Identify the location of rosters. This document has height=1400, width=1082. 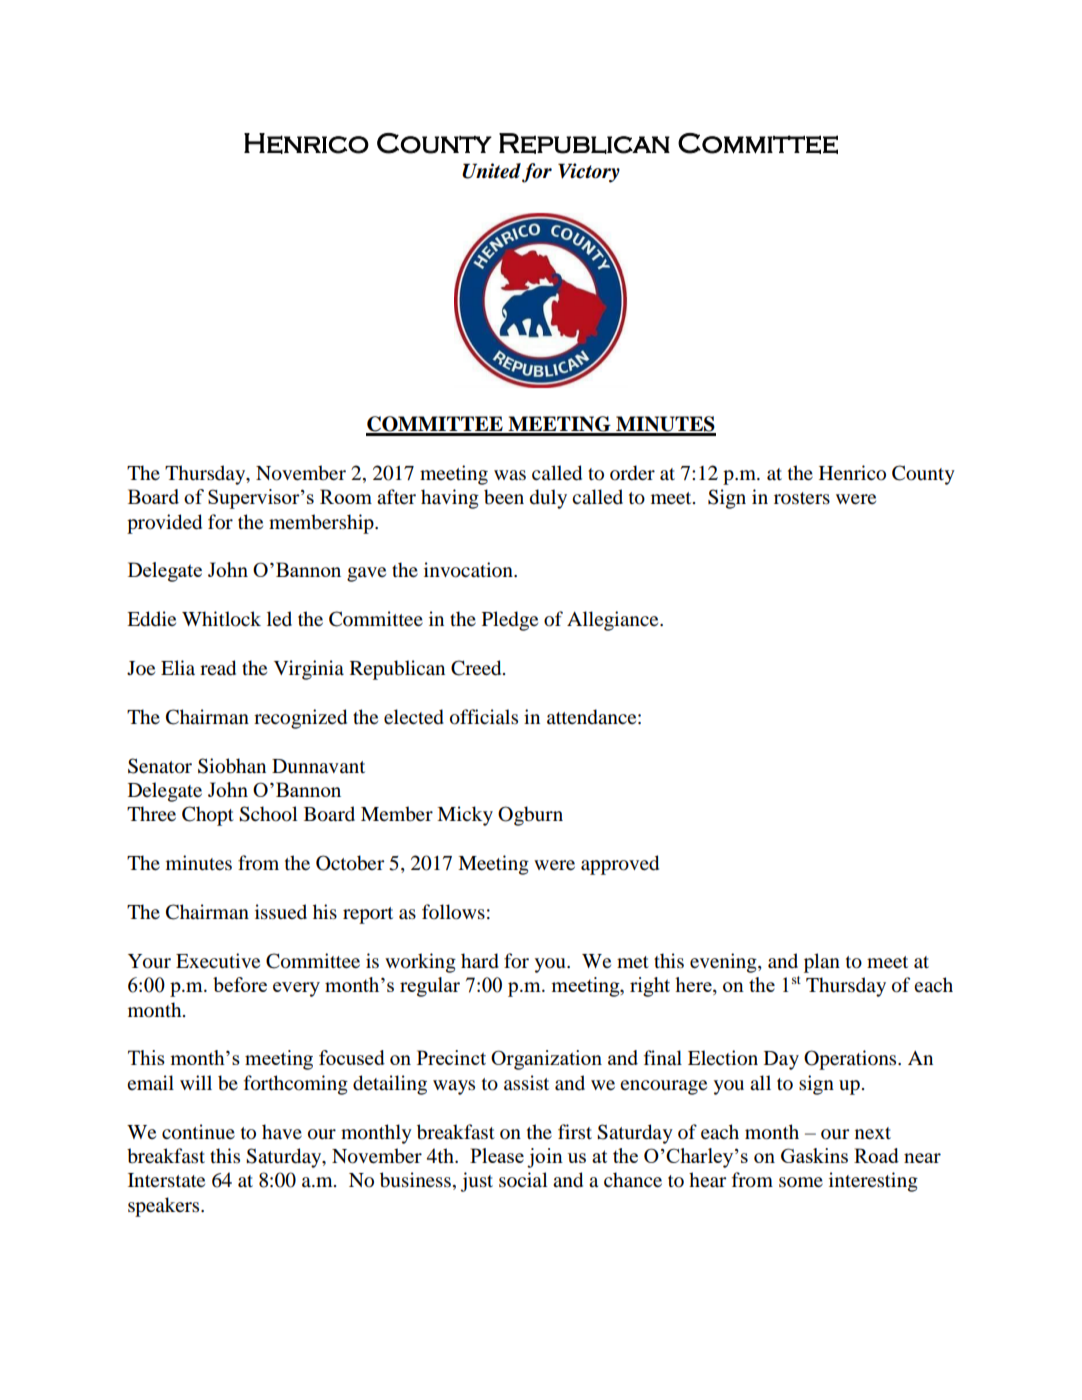
(802, 498).
